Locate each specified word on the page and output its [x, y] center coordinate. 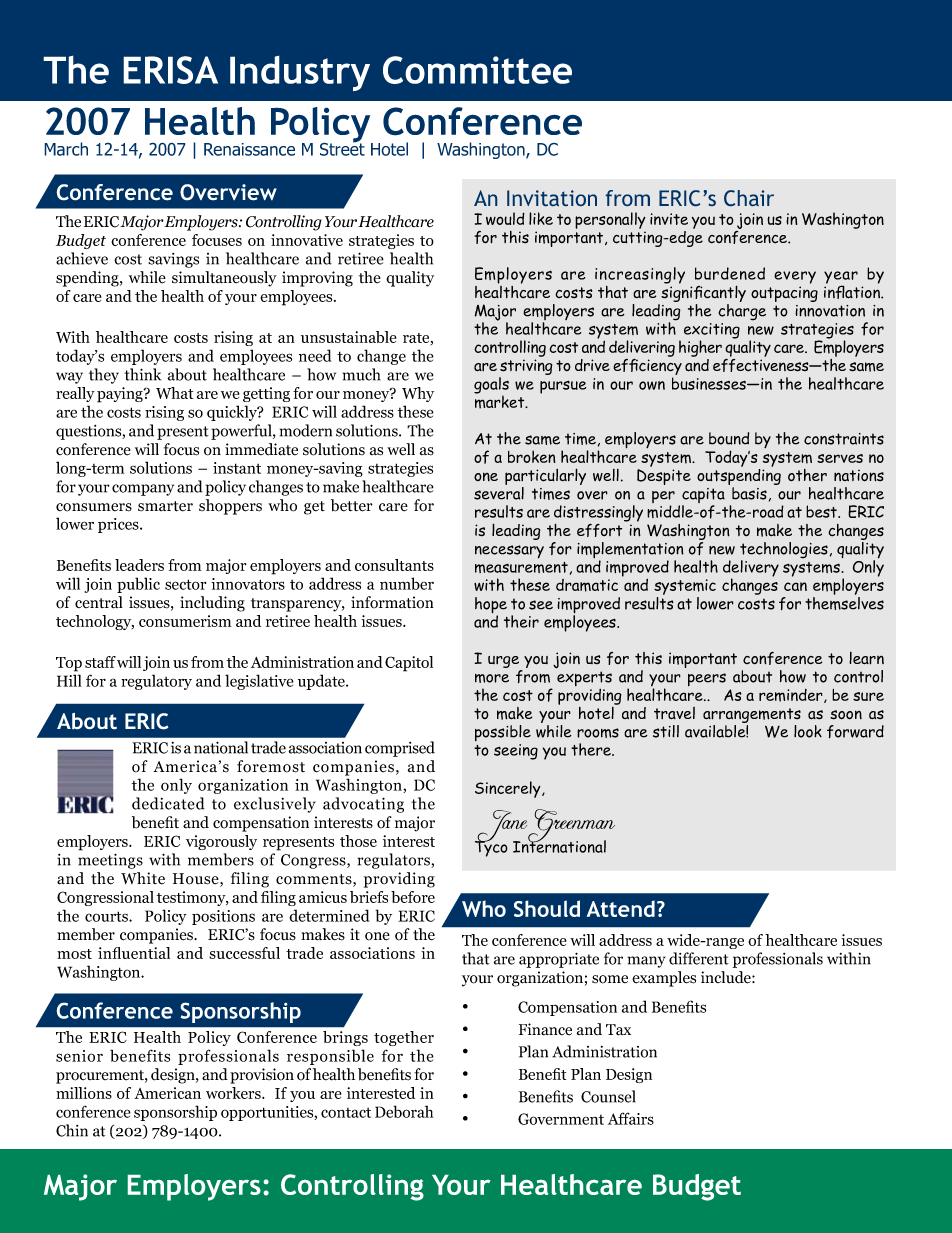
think [142, 374]
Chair [749, 198]
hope [491, 606]
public [138, 585]
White [143, 878]
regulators [395, 861]
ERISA [170, 70]
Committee [477, 70]
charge [742, 312]
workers [234, 1093]
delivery [751, 569]
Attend [620, 908]
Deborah [404, 1111]
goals [491, 386]
